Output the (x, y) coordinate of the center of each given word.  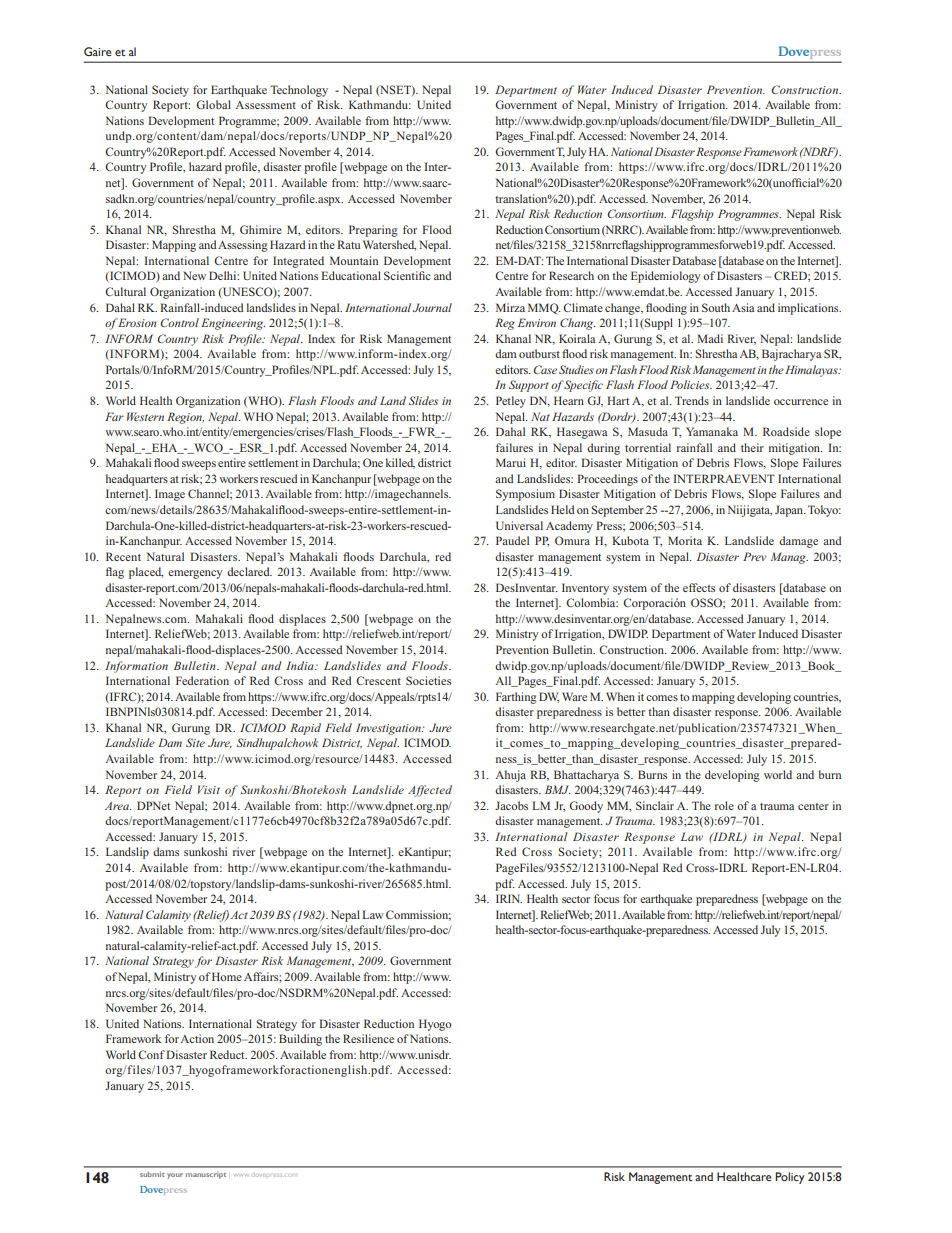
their (752, 447)
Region (185, 418)
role (724, 805)
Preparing (373, 231)
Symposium (525, 495)
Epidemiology (665, 277)
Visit (209, 789)
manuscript (206, 1175)
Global (213, 104)
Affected (430, 791)
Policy (790, 1178)
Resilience (368, 1038)
